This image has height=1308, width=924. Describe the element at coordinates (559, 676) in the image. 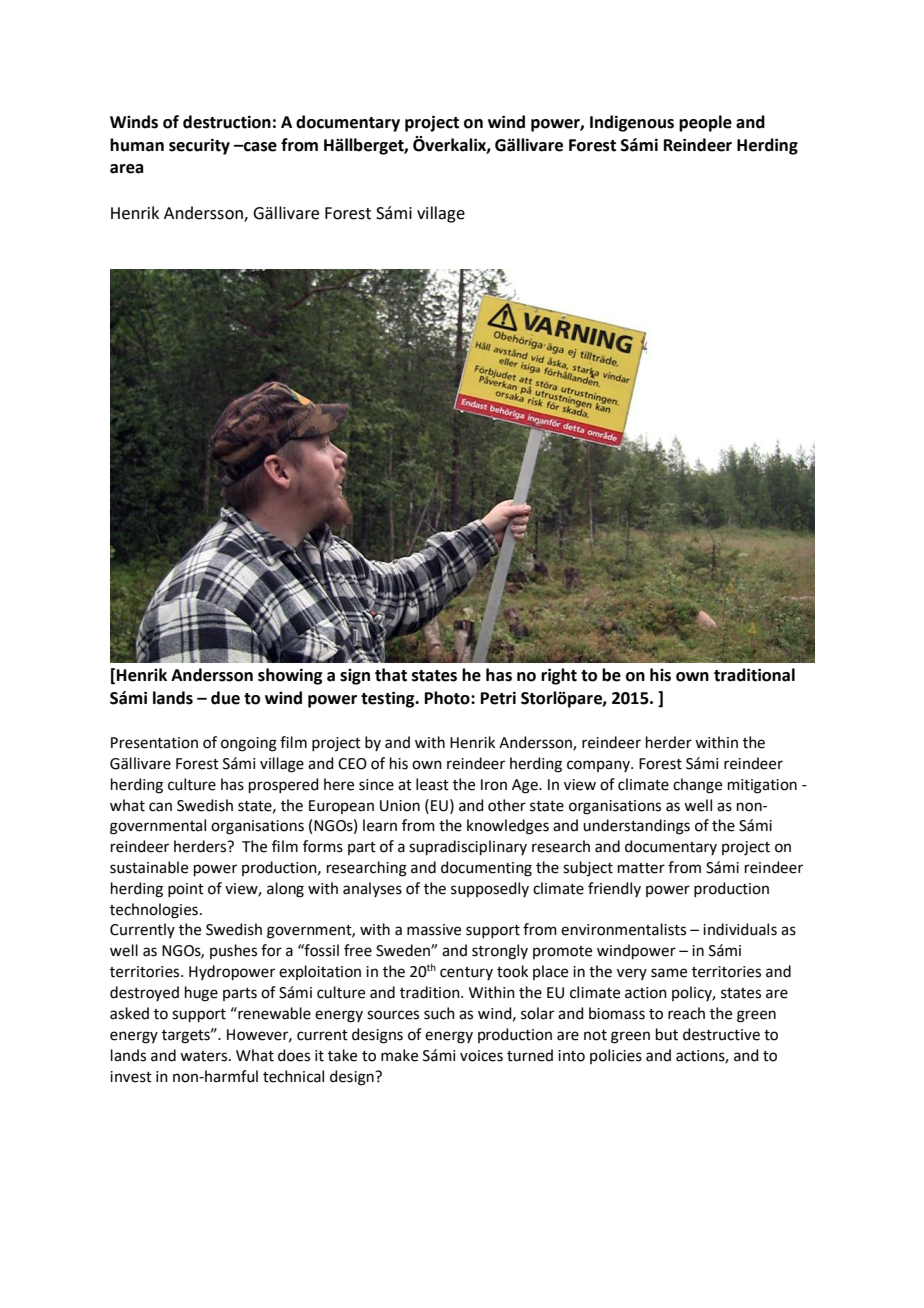

I see `right` at that location.
